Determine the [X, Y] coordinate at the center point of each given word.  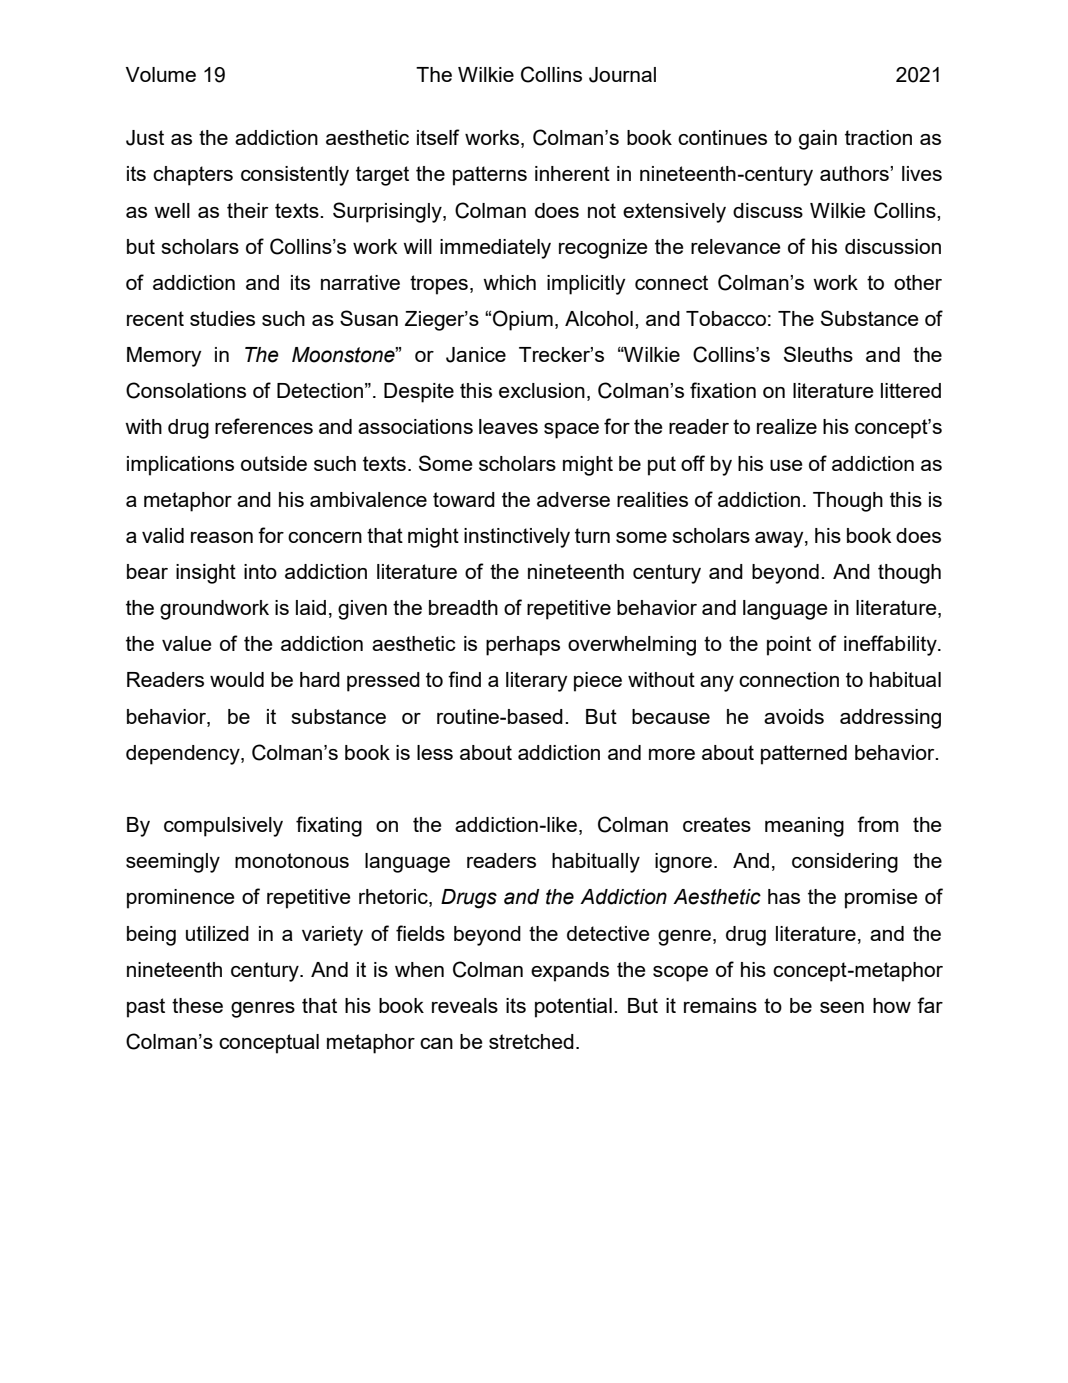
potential [573, 1008]
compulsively [223, 827]
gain [818, 140]
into [260, 571]
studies [222, 318]
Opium [523, 320]
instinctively [517, 538]
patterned [804, 755]
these [197, 1005]
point [789, 646]
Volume [161, 74]
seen [842, 1007]
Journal [622, 75]
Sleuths [818, 354]
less [435, 752]
